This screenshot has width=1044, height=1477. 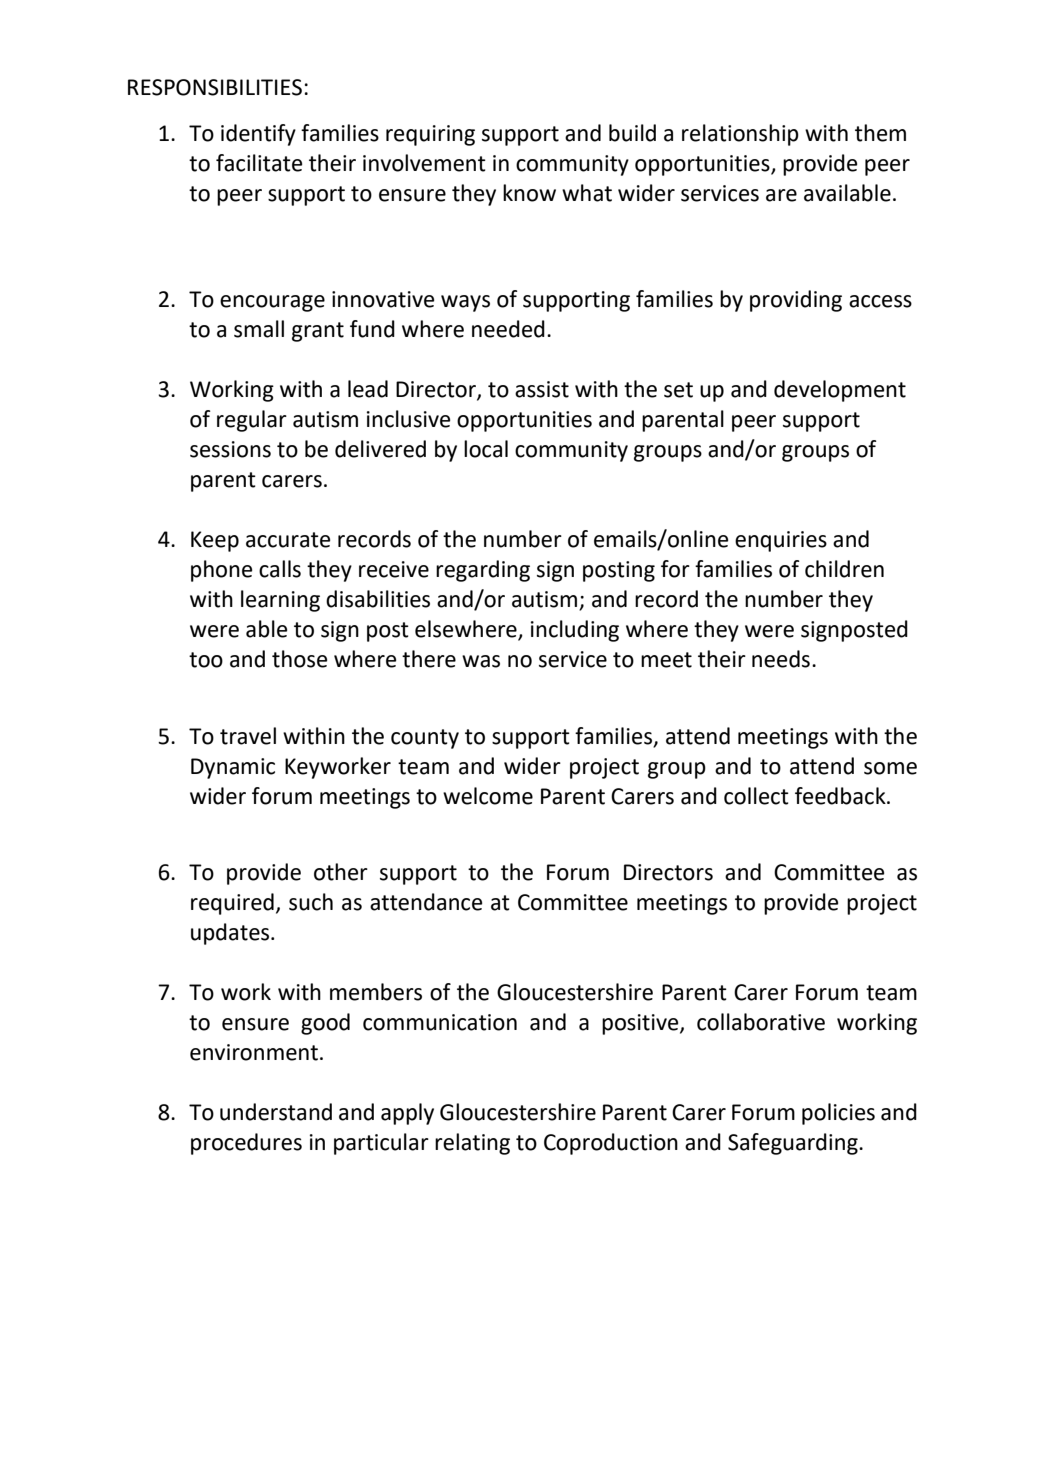 I want to click on welcome, so click(x=488, y=796).
